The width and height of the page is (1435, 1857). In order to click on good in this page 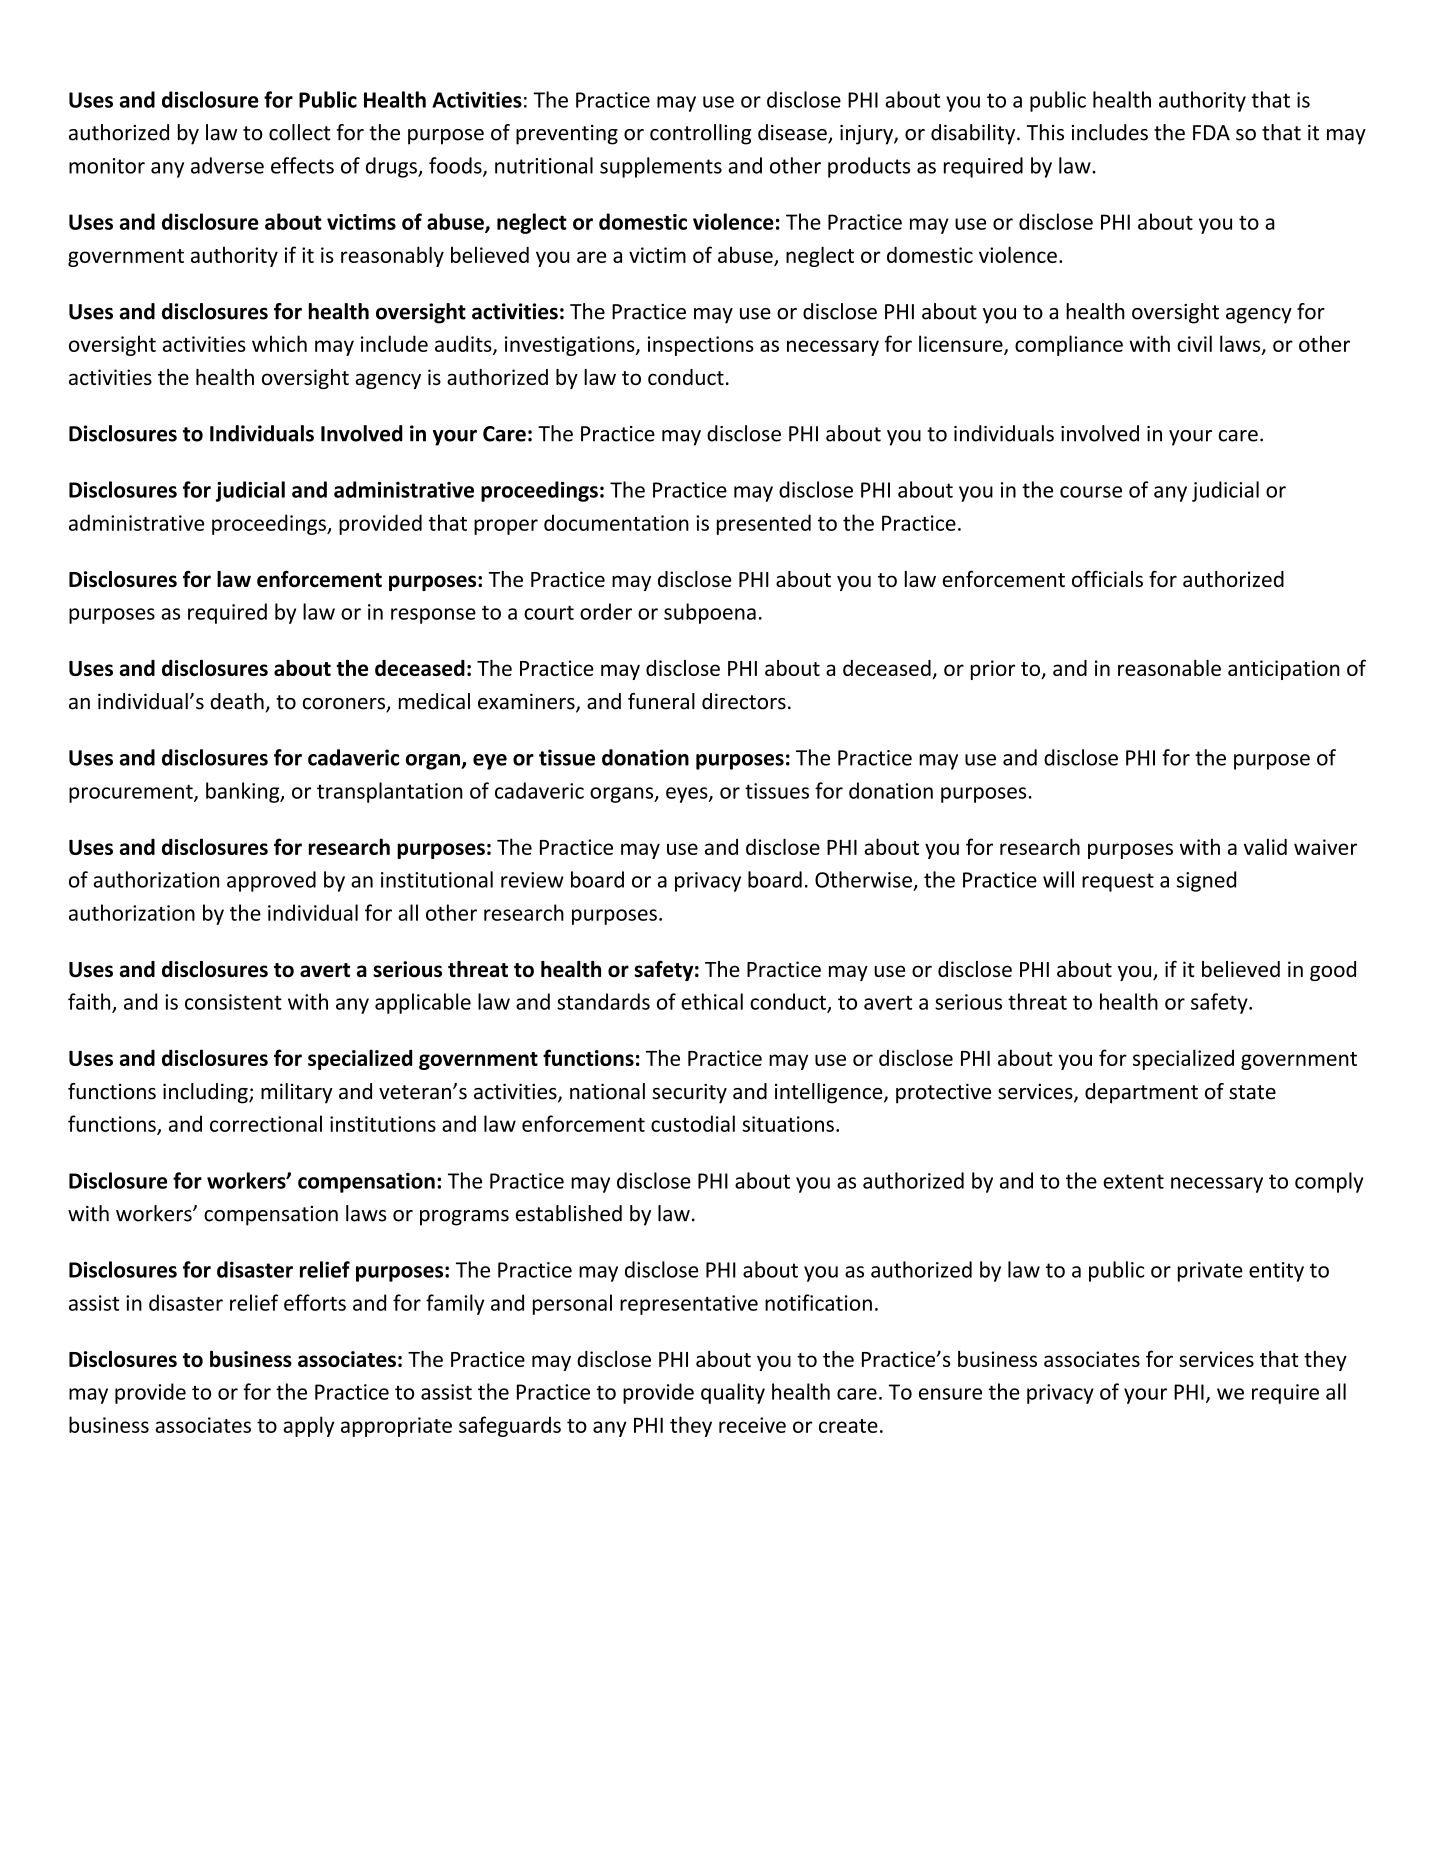, I will do `click(1333, 971)`.
